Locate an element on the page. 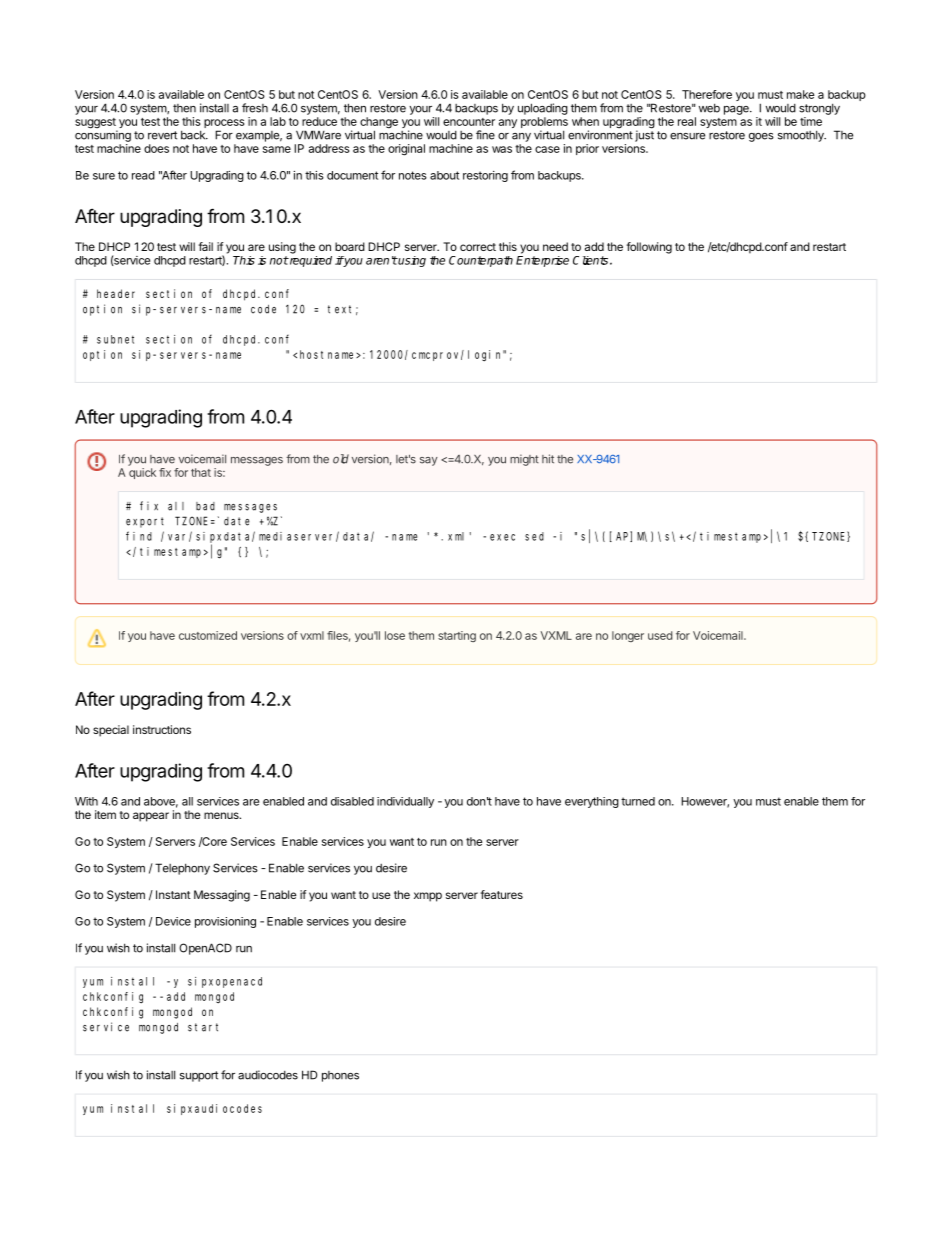 The width and height of the image is (952, 1233). turned is located at coordinates (638, 801).
